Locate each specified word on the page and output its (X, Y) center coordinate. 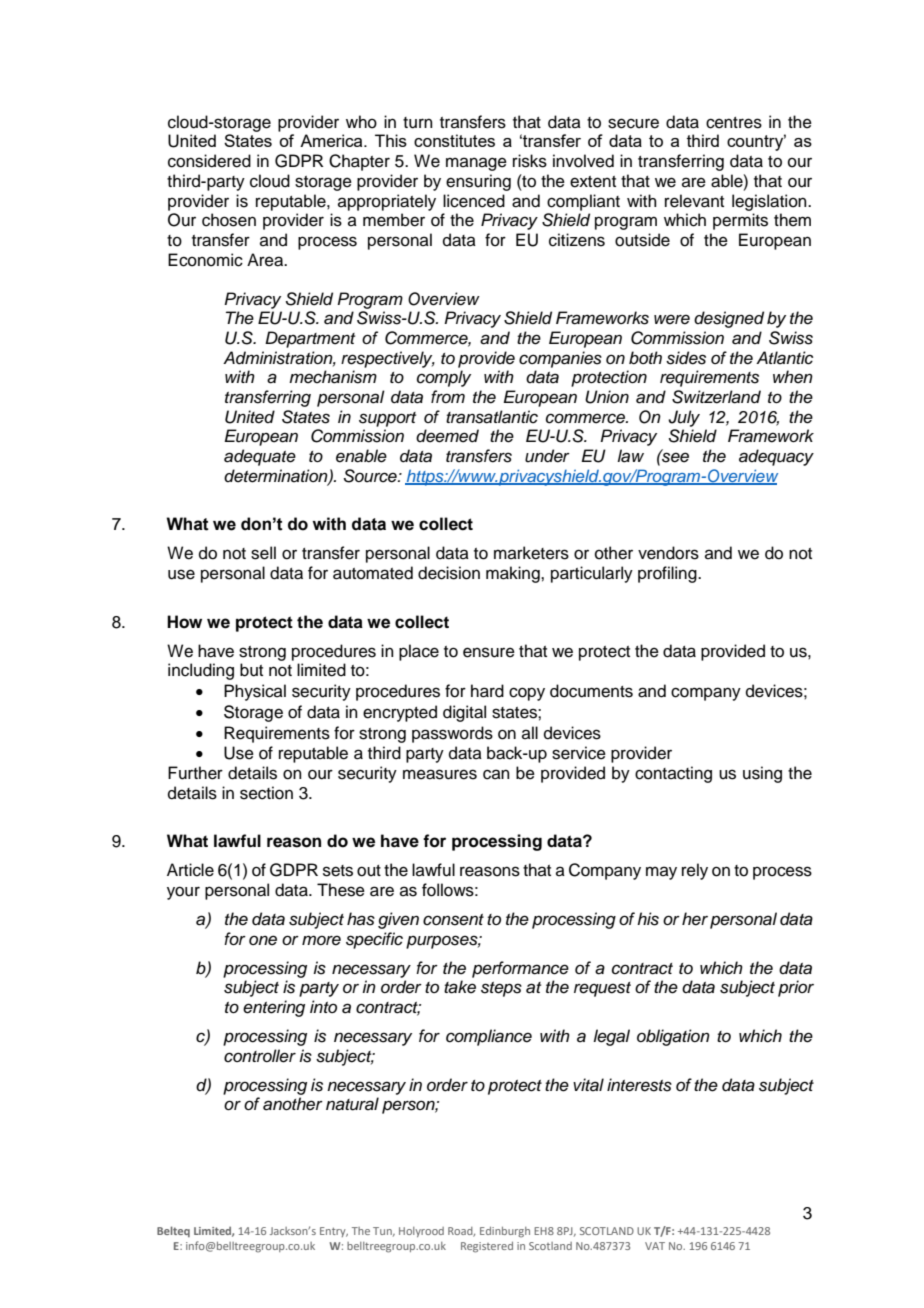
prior (796, 988)
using (762, 774)
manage (476, 164)
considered (209, 161)
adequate (260, 457)
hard (487, 691)
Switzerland (716, 397)
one (263, 940)
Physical (255, 692)
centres (734, 123)
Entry (334, 1232)
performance (520, 969)
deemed (447, 436)
